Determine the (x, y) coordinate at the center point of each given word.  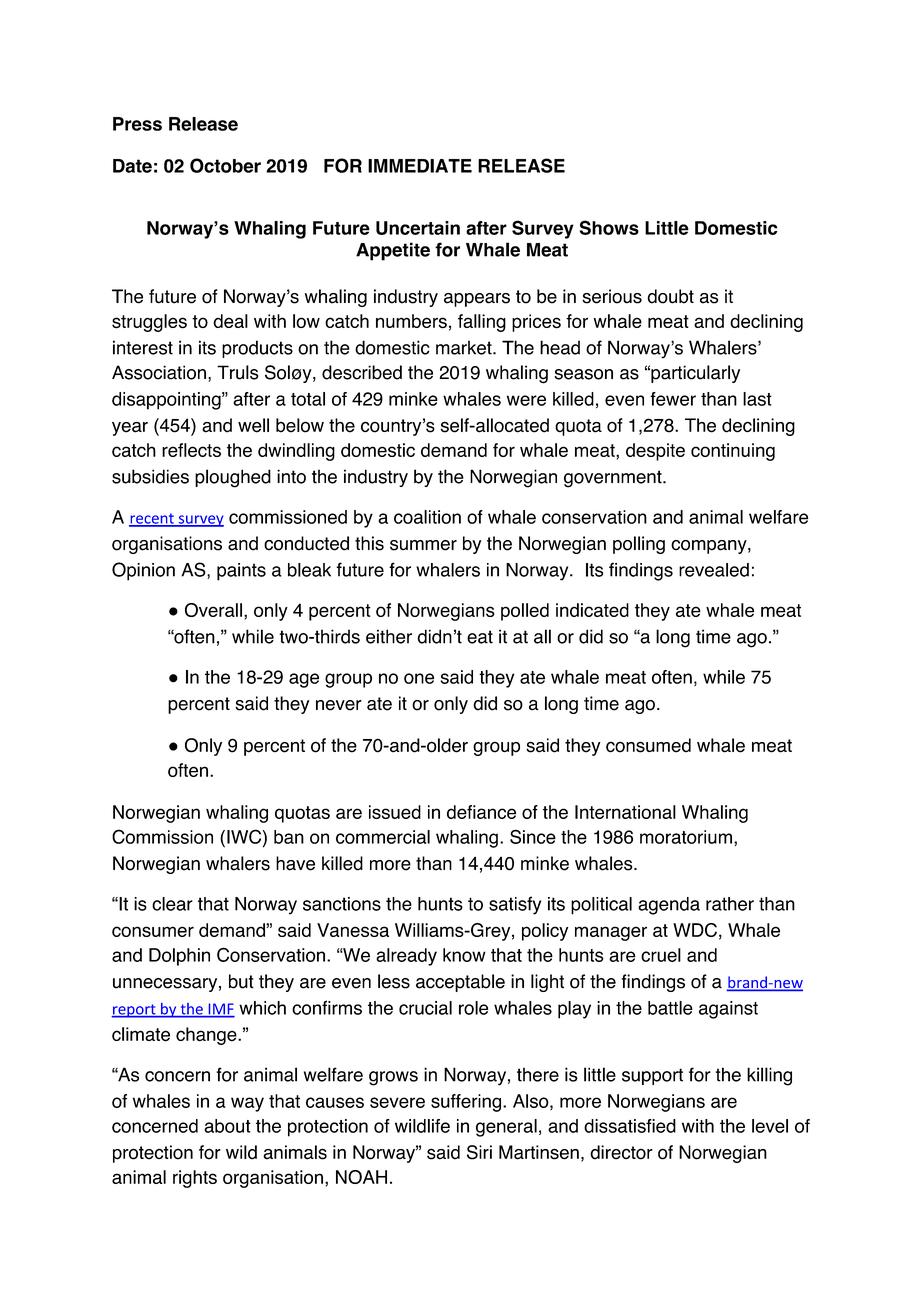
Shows (609, 227)
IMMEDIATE (420, 166)
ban (289, 837)
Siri (479, 1152)
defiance (481, 812)
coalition (427, 517)
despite (655, 452)
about (227, 1126)
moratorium (686, 837)
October (225, 165)
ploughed (233, 478)
